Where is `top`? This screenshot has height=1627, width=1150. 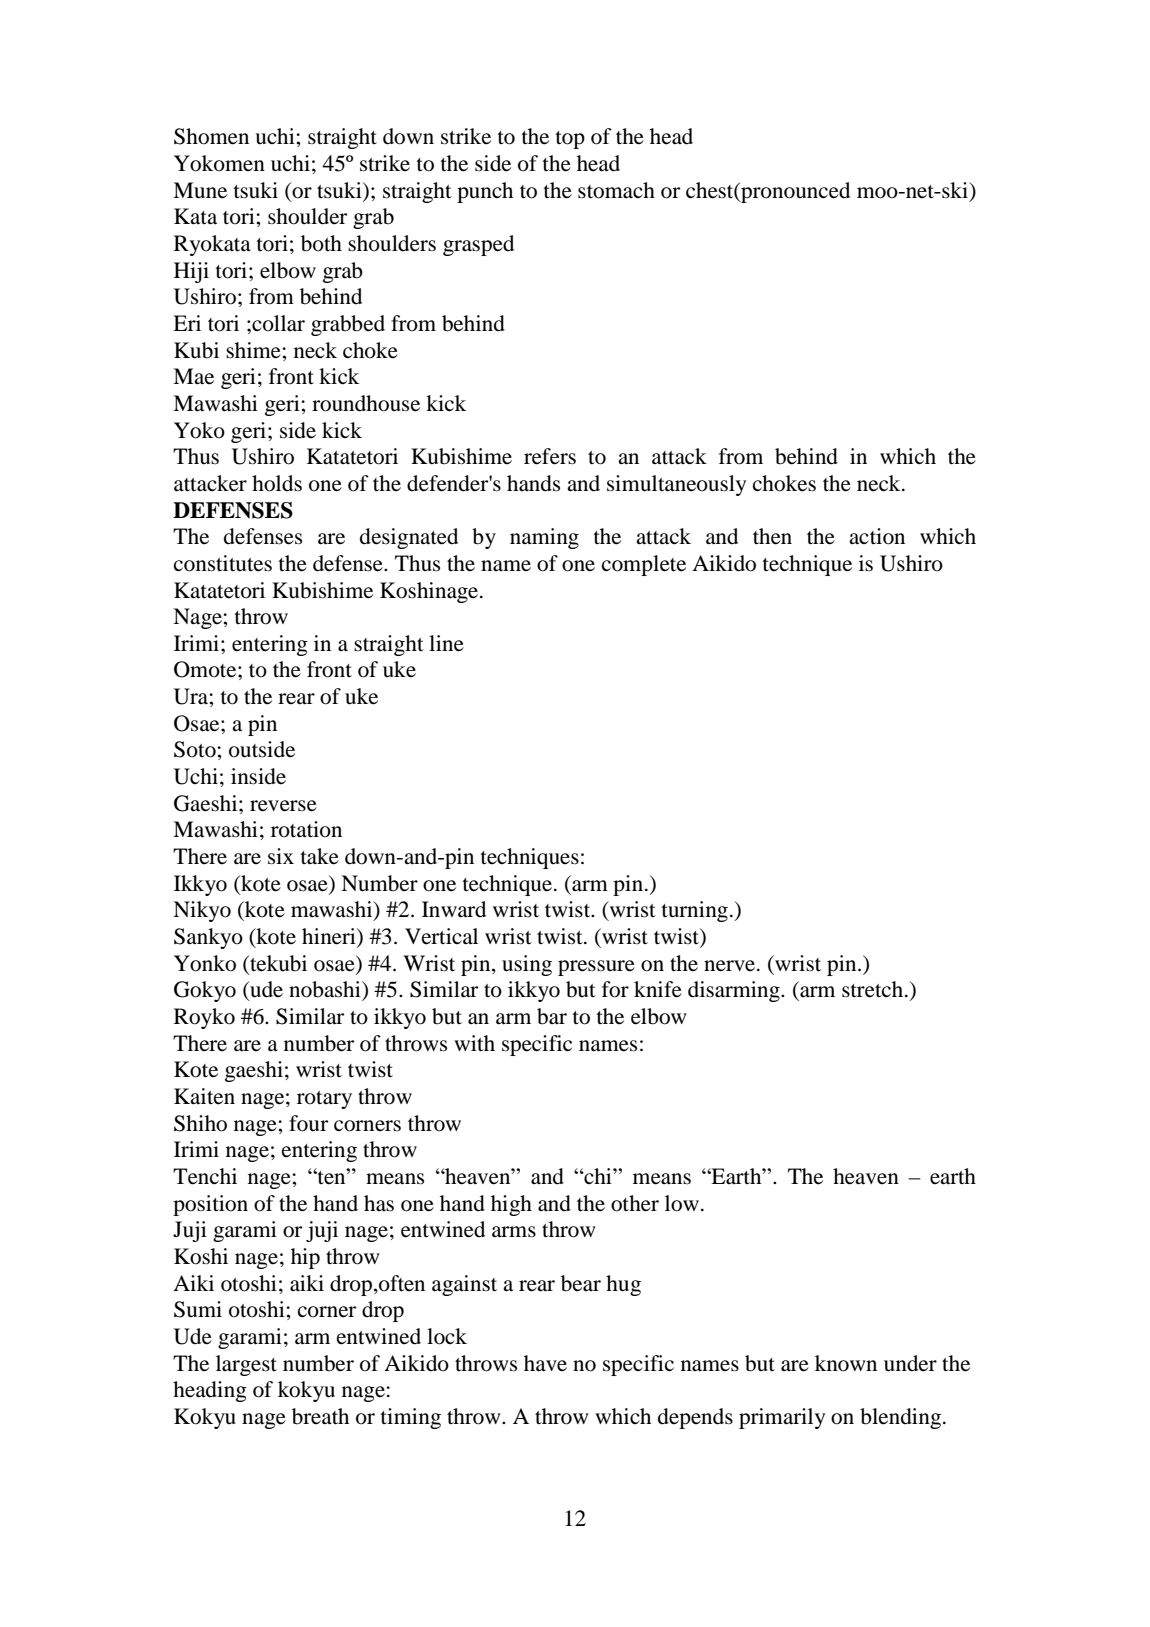 top is located at coordinates (570, 140).
